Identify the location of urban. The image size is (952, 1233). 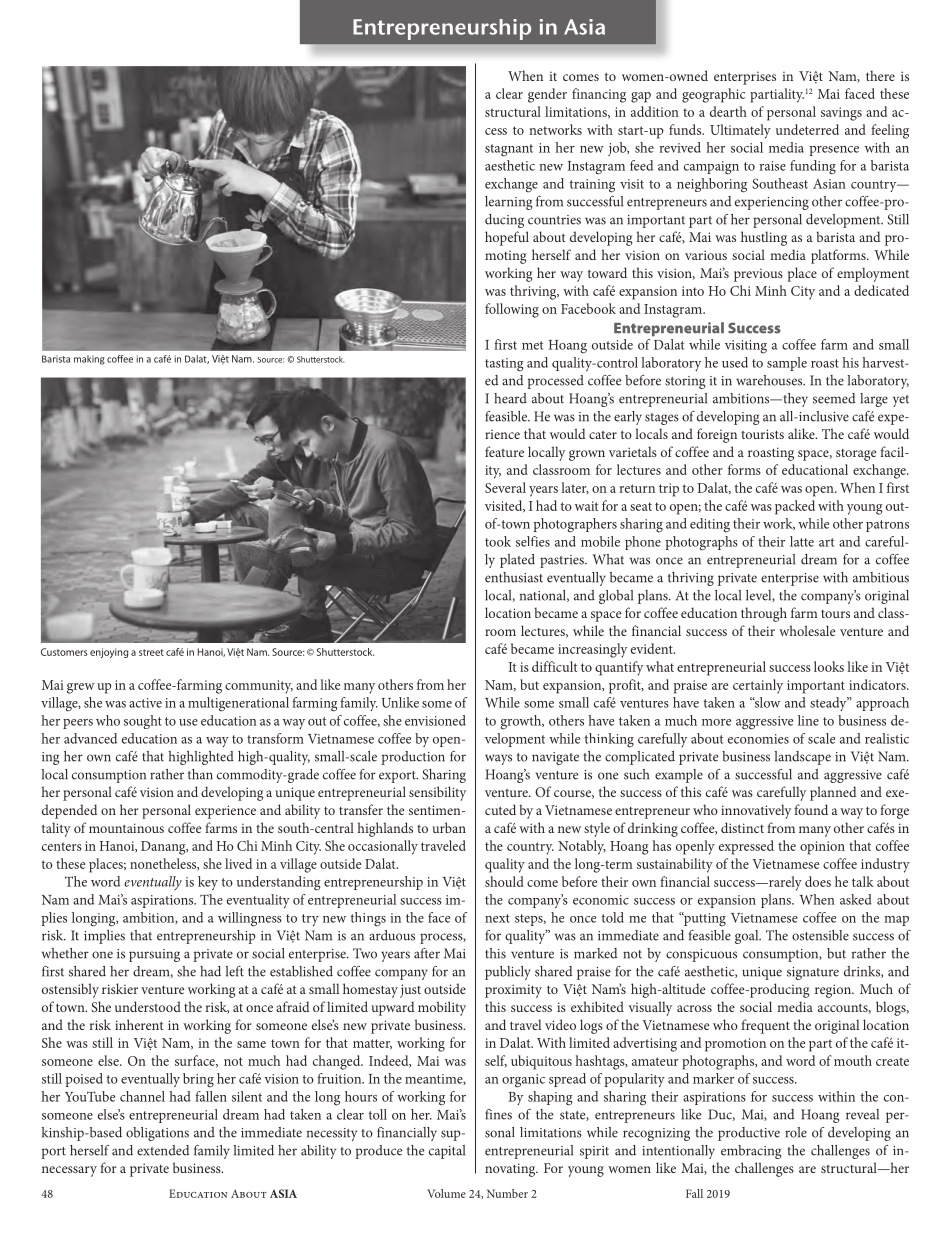
(449, 827).
